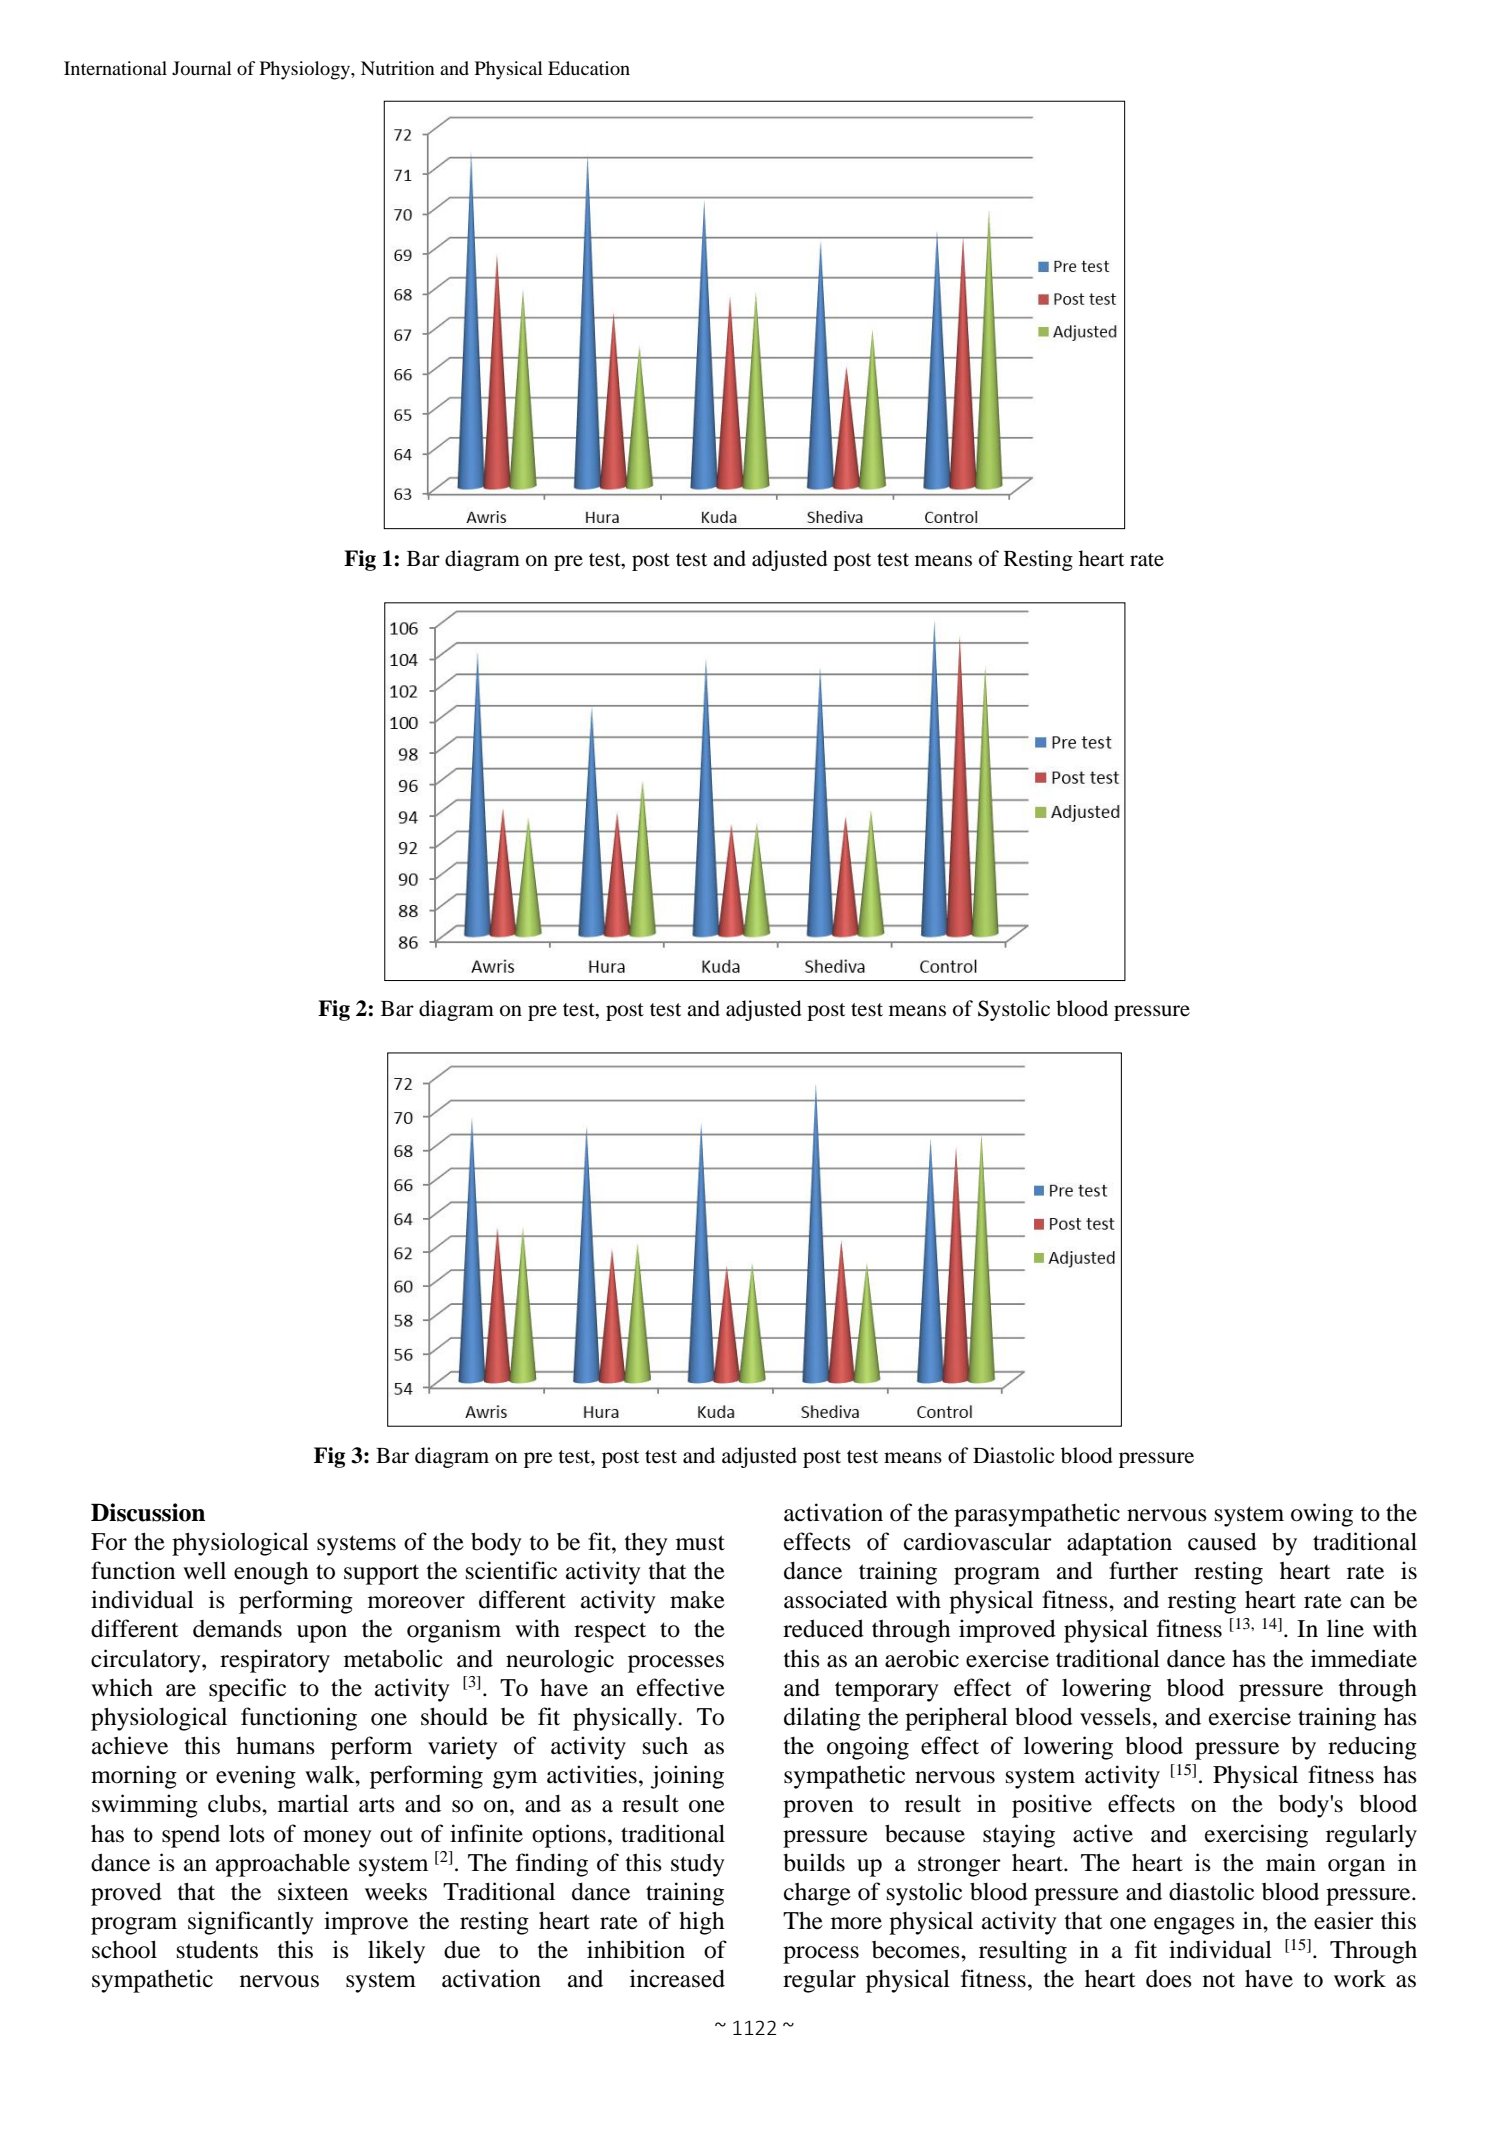 This screenshot has height=2135, width=1509. What do you see at coordinates (398, 68) in the screenshot?
I see `Nutrition` at bounding box center [398, 68].
